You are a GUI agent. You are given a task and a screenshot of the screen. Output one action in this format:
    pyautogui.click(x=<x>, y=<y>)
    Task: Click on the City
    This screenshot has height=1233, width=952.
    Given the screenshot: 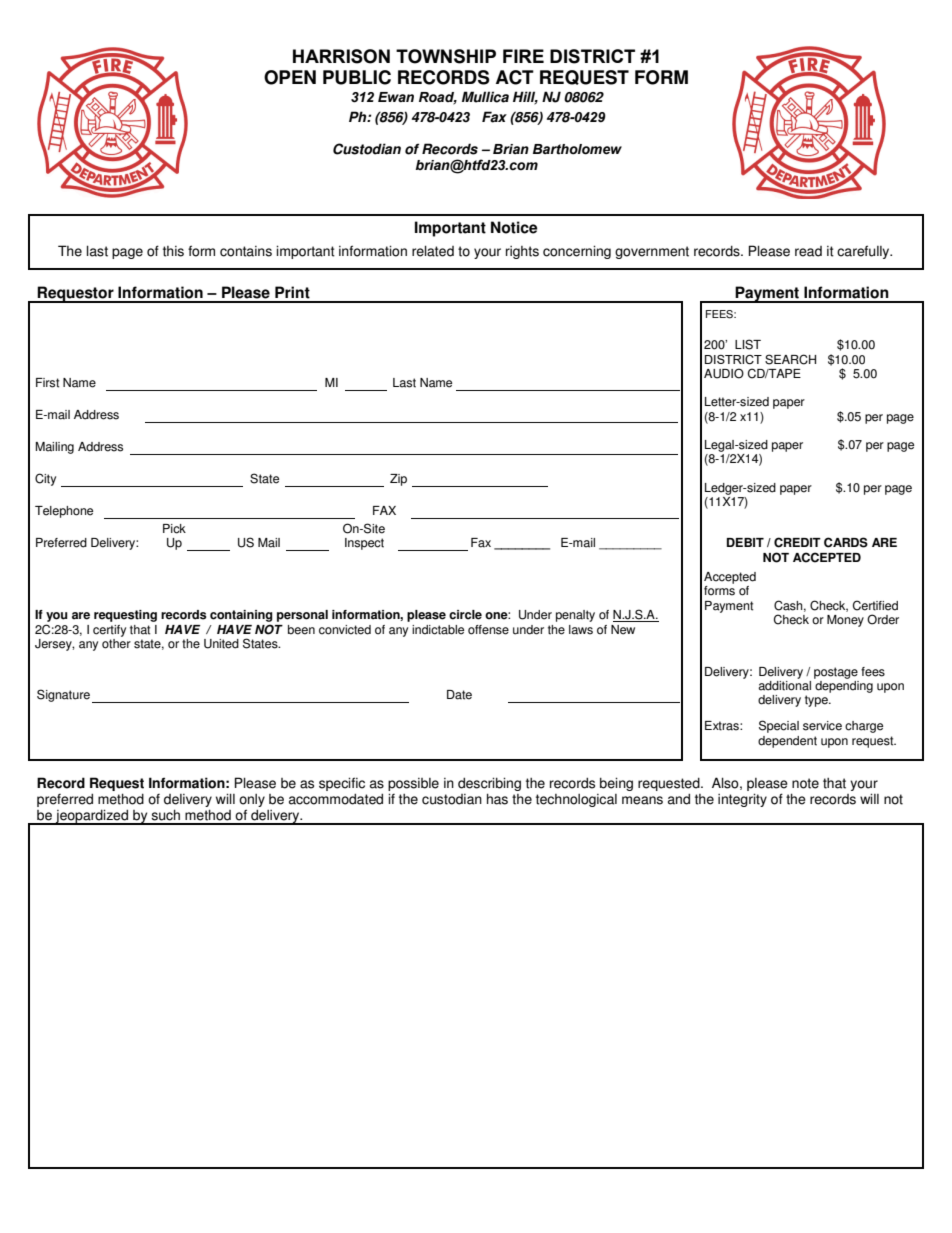 What is the action you would take?
    pyautogui.click(x=45, y=479)
